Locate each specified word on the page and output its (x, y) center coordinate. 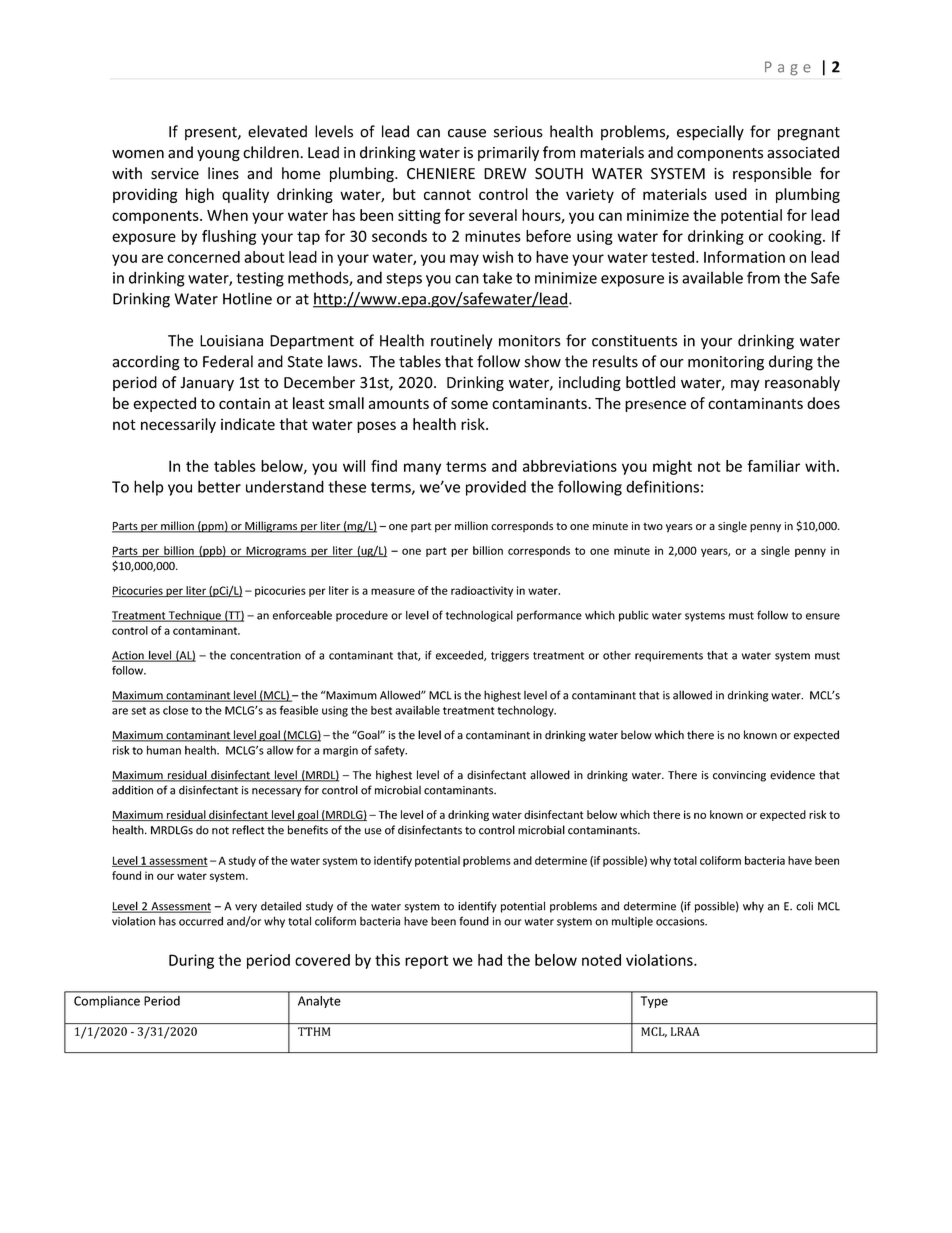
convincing (739, 776)
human (164, 750)
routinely (462, 342)
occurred (201, 921)
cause (467, 133)
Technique (195, 616)
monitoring (726, 363)
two (653, 526)
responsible (772, 174)
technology (527, 711)
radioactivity (482, 591)
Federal (228, 361)
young (218, 155)
